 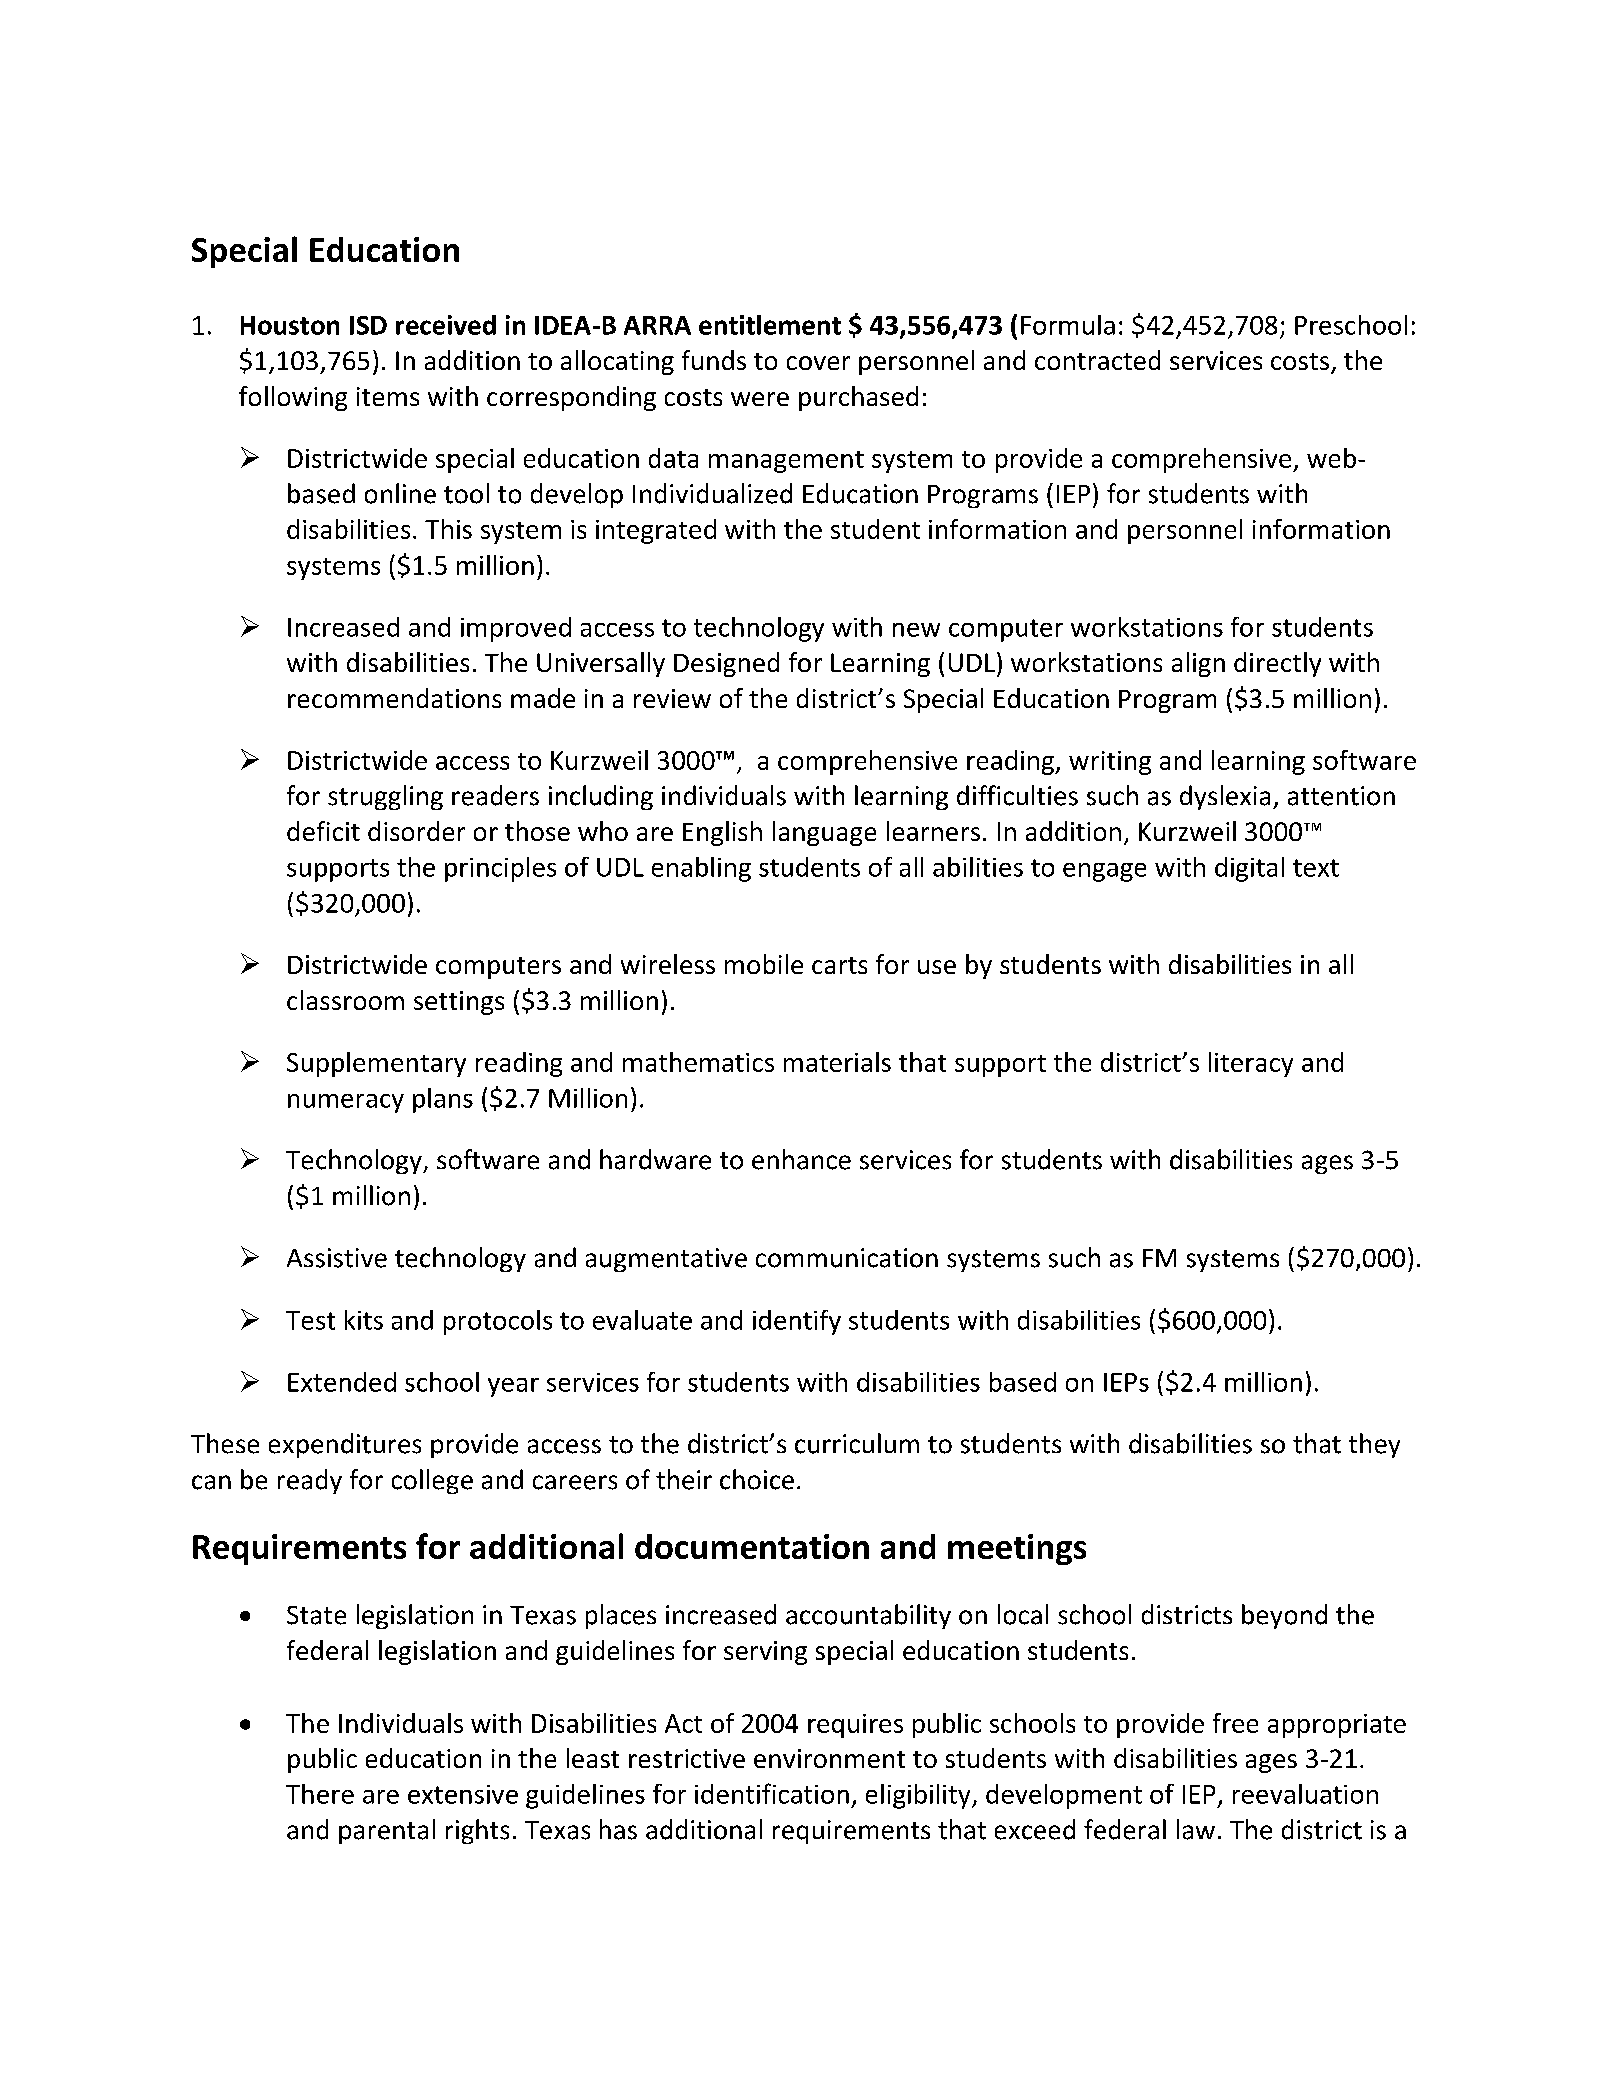 What do you see at coordinates (1305, 1794) in the screenshot?
I see `reevaluation` at bounding box center [1305, 1794].
